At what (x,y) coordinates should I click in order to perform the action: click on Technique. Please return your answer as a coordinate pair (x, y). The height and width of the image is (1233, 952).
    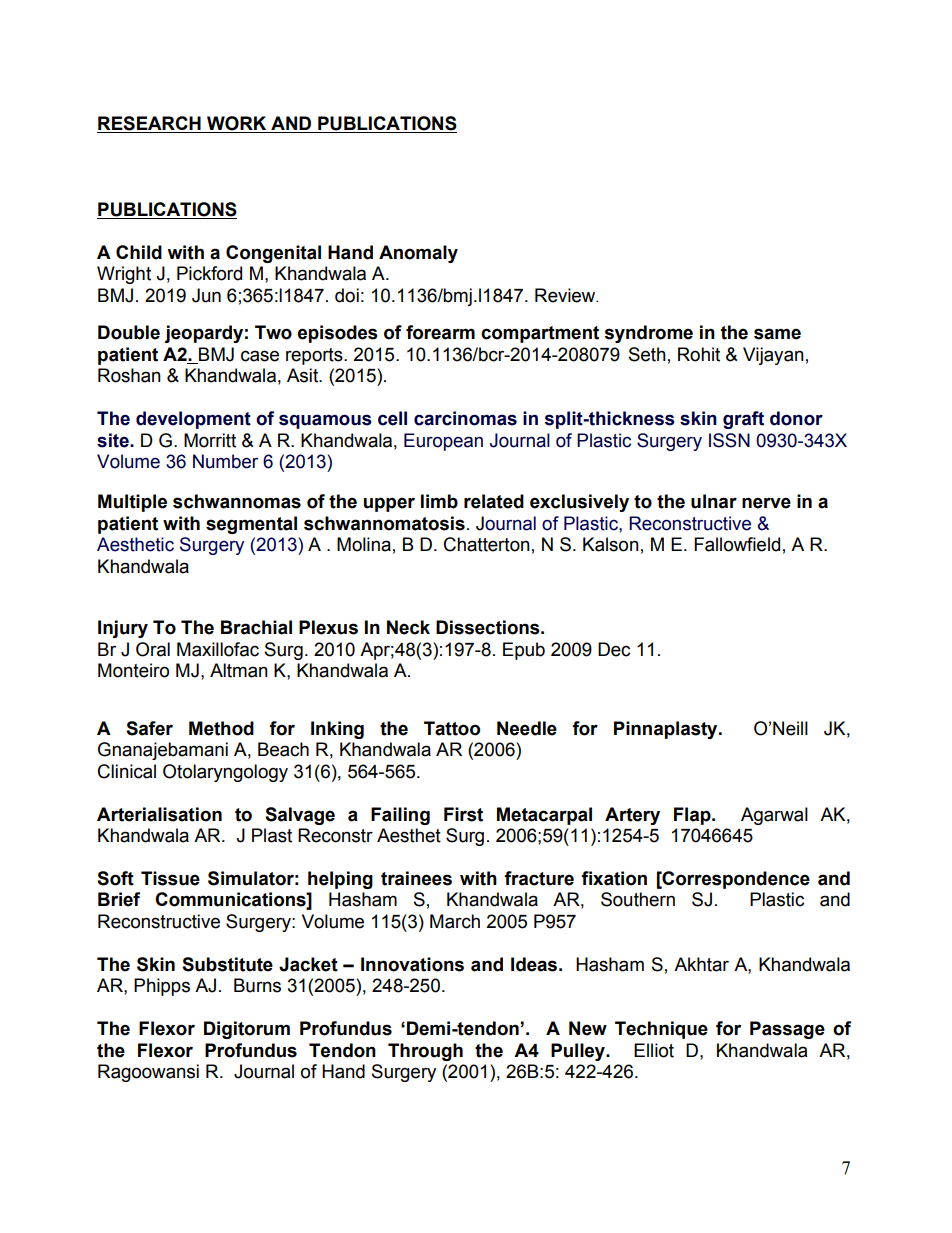
    Looking at the image, I should click on (661, 1030).
